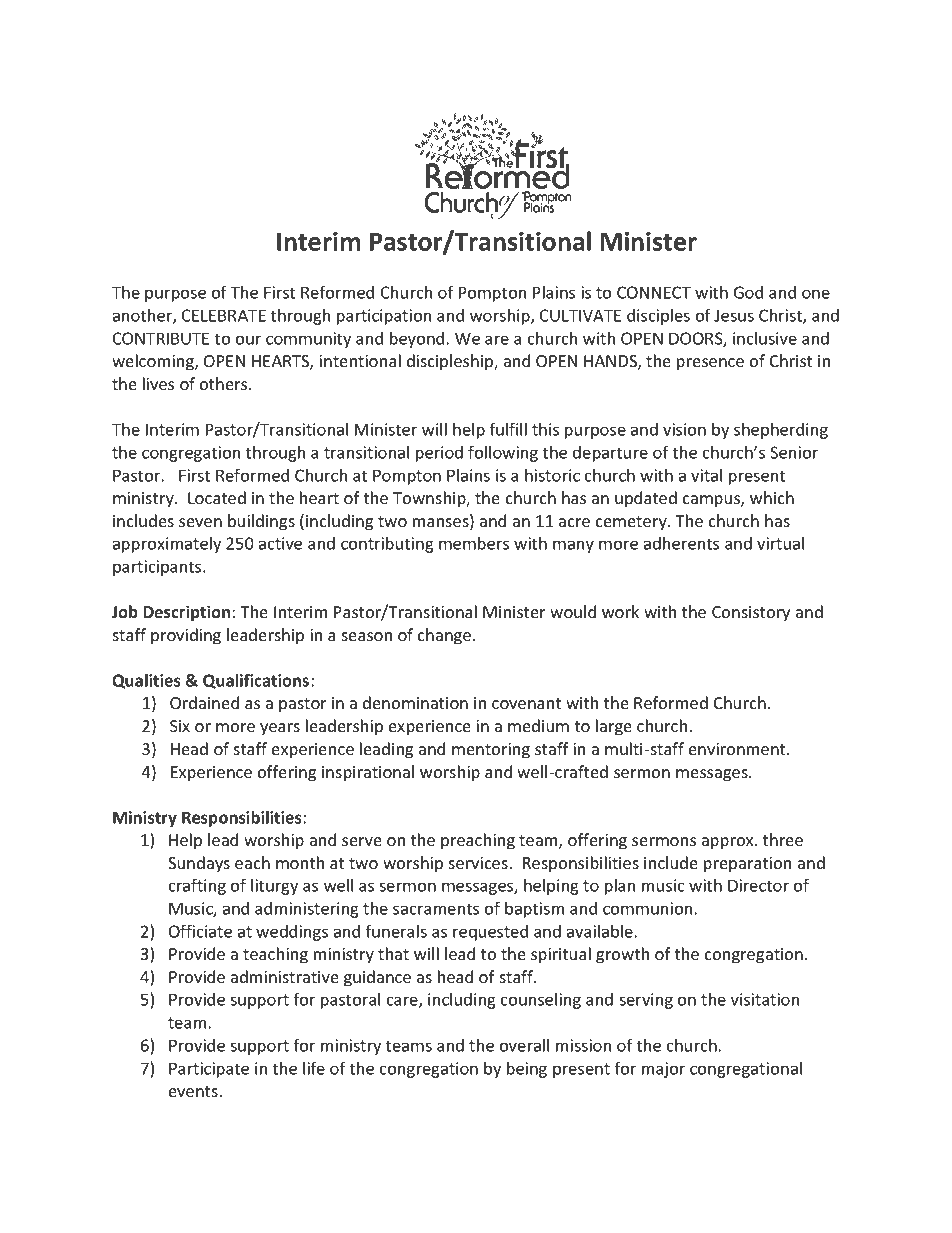 Image resolution: width=952 pixels, height=1233 pixels. Describe the element at coordinates (663, 1070) in the document. I see `major` at that location.
